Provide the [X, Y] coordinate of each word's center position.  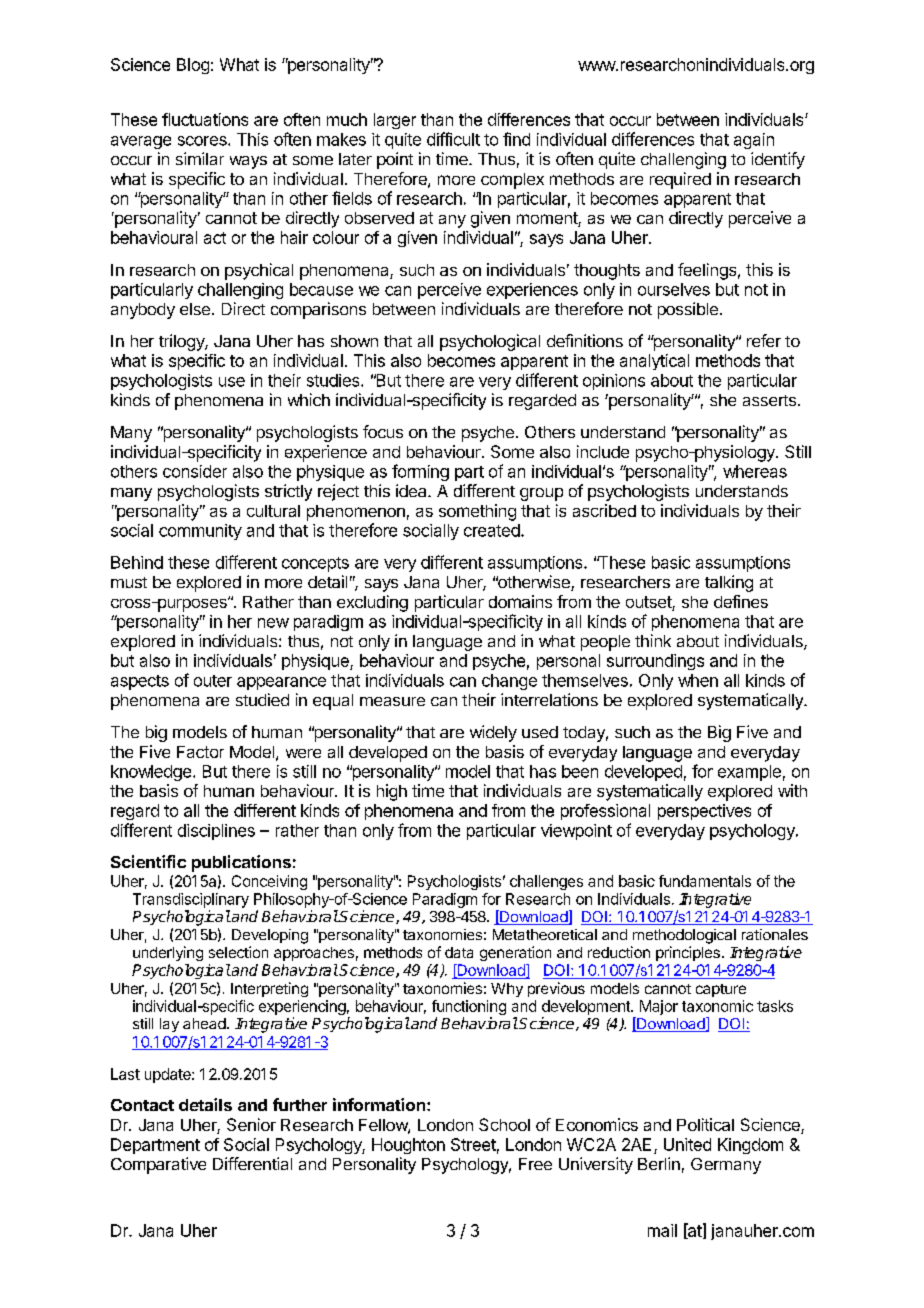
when [698, 680]
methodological [684, 936]
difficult [453, 139]
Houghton [408, 1146]
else [195, 309]
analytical [654, 362]
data [459, 952]
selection [238, 952]
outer [213, 681]
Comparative [158, 1165]
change [509, 682]
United [687, 1144]
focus [383, 431]
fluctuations [205, 119]
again [754, 141]
